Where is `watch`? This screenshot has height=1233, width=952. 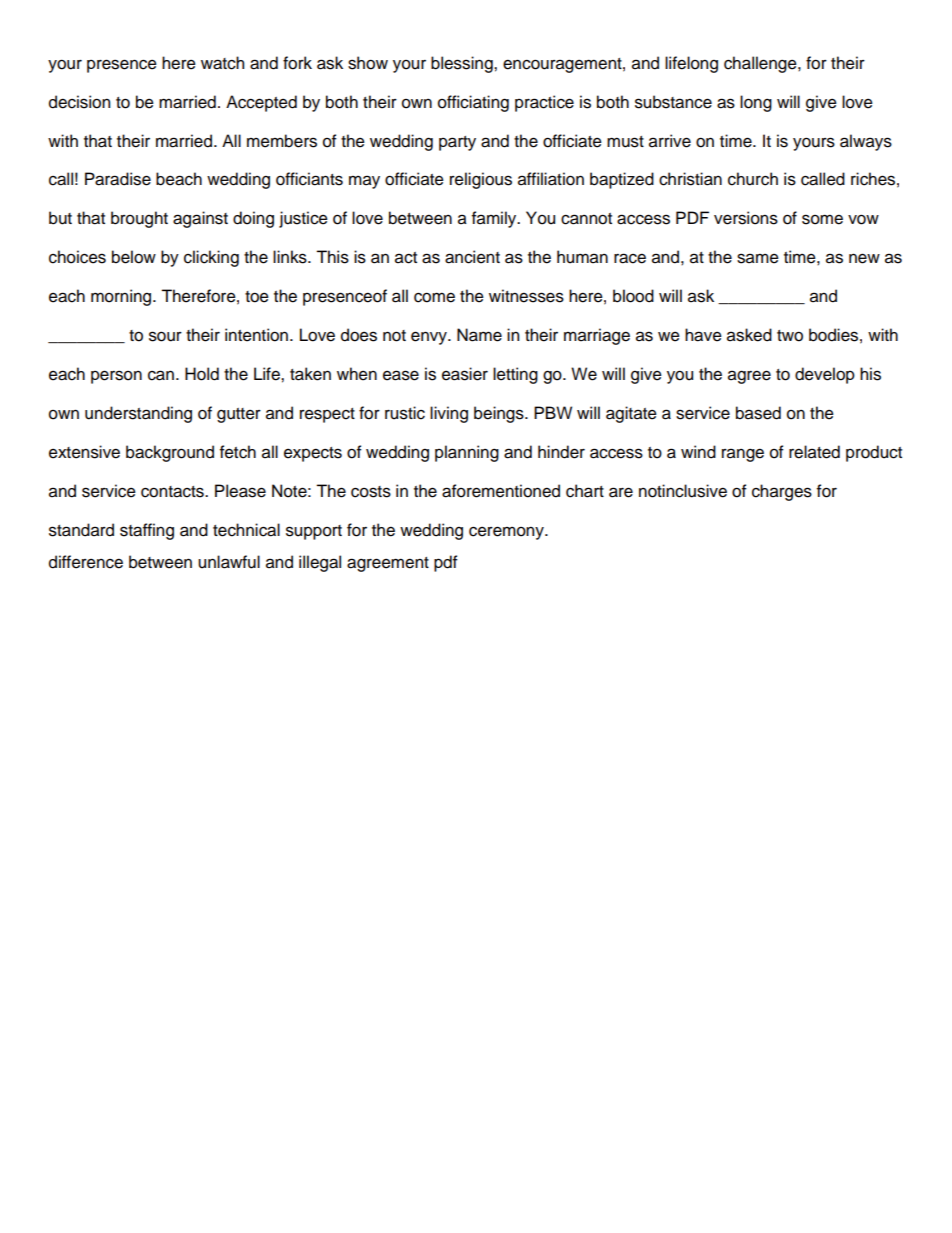 watch is located at coordinates (222, 63).
